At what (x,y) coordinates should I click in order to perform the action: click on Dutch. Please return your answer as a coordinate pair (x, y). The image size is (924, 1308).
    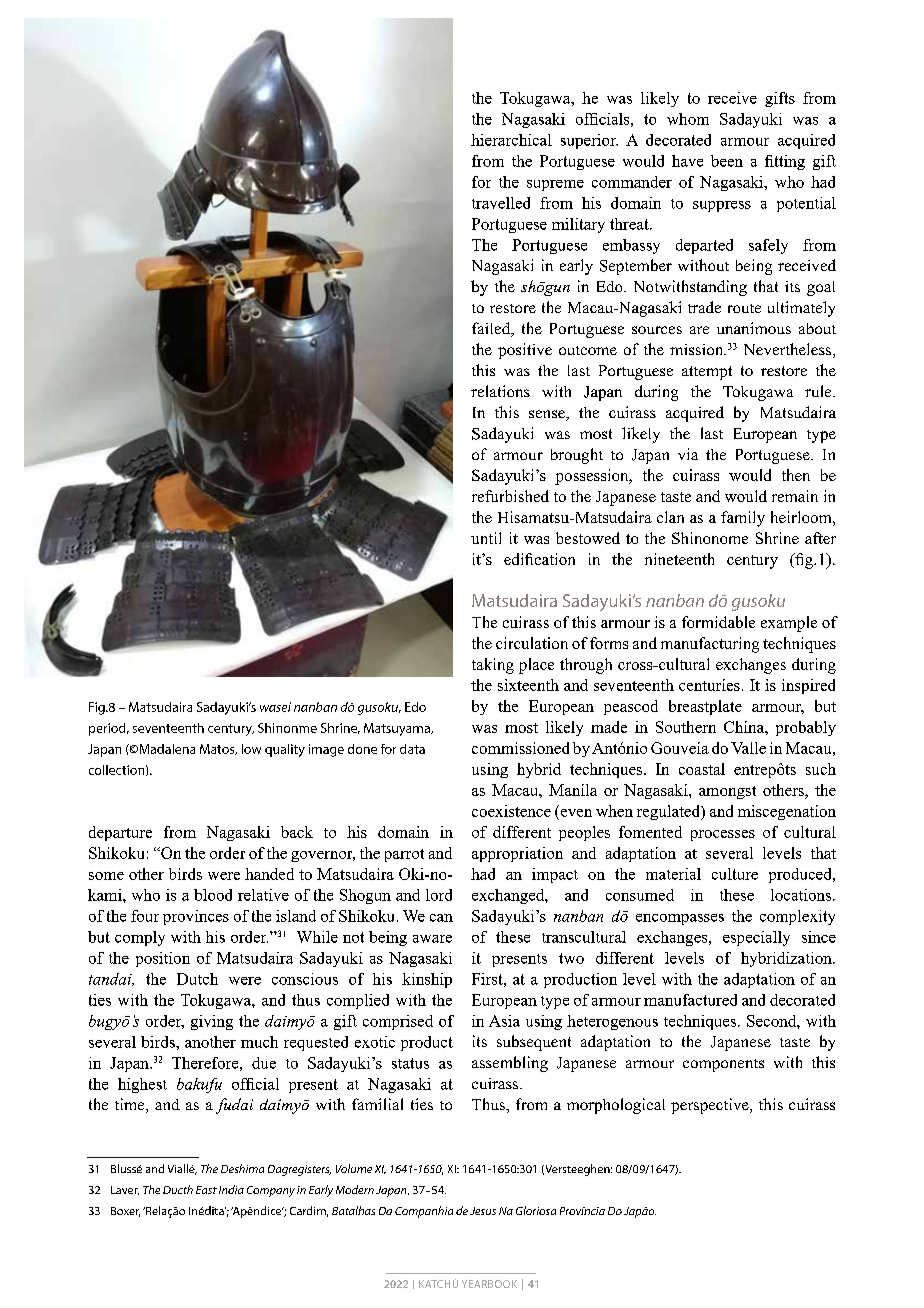
    Looking at the image, I should click on (197, 979).
